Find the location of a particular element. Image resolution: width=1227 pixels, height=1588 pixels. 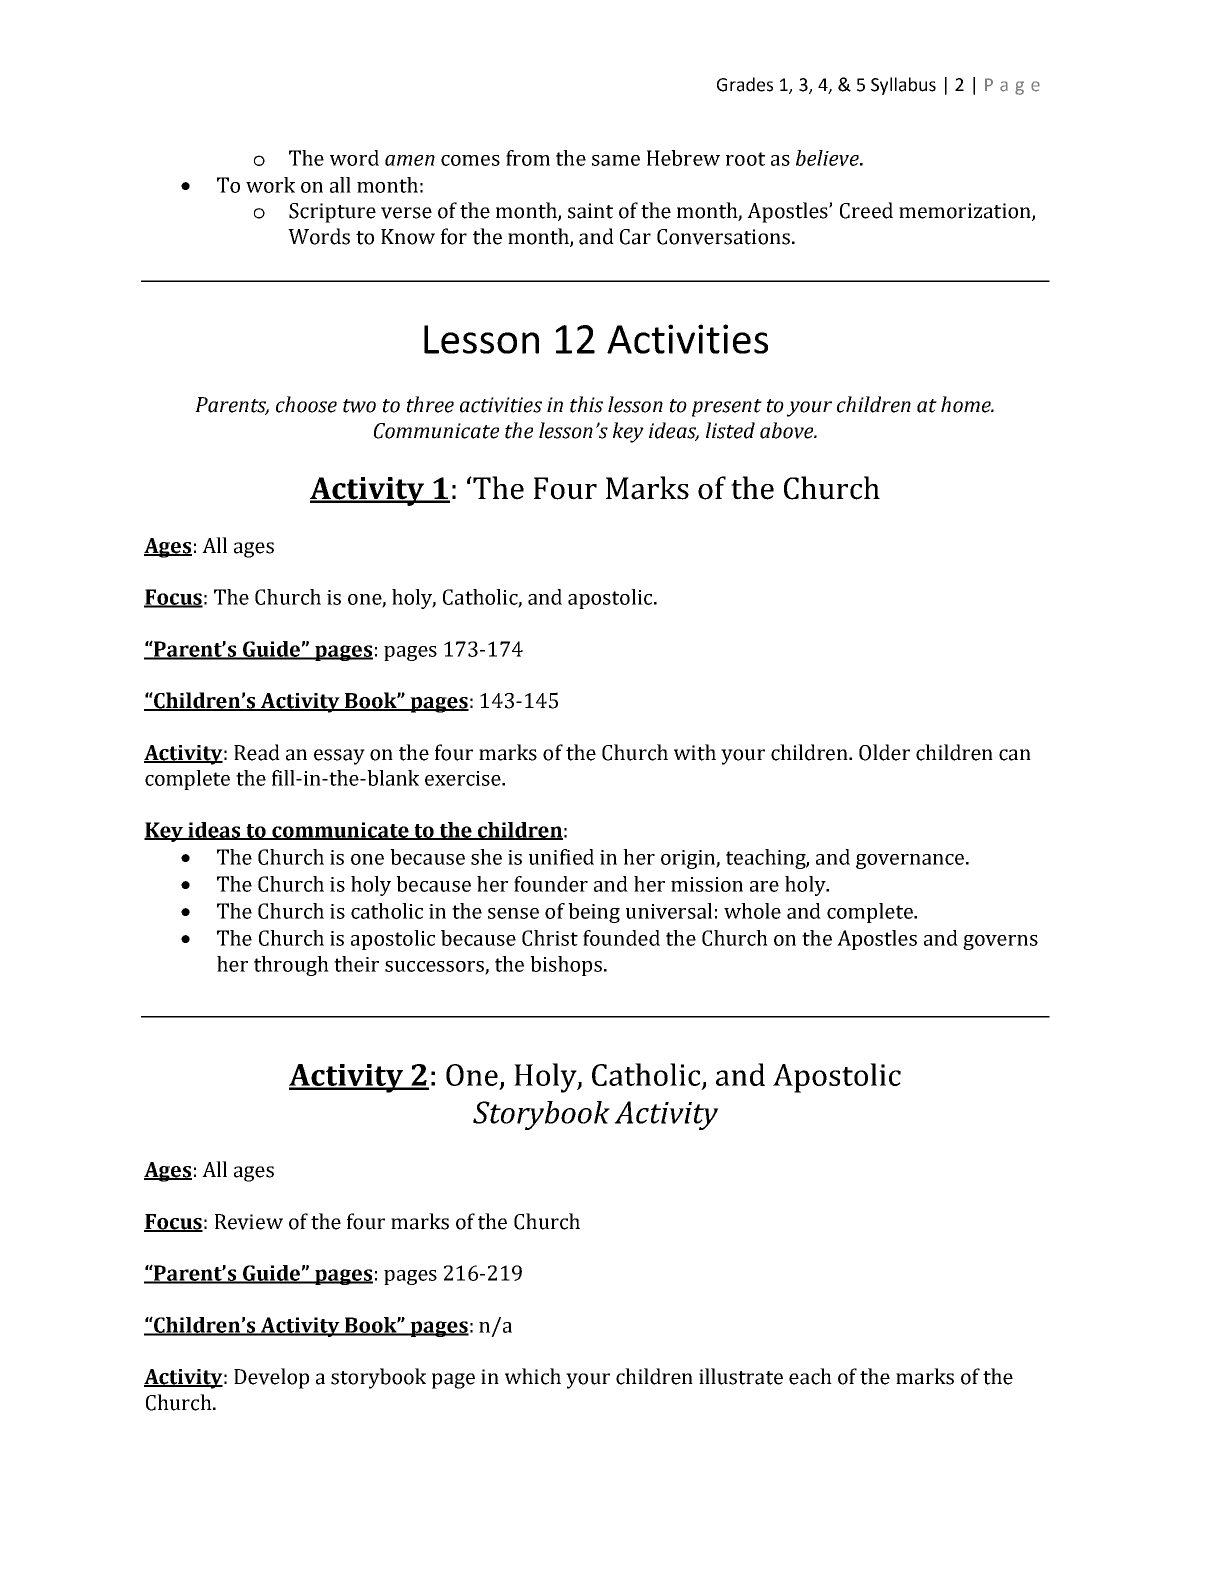

home is located at coordinates (967, 404).
